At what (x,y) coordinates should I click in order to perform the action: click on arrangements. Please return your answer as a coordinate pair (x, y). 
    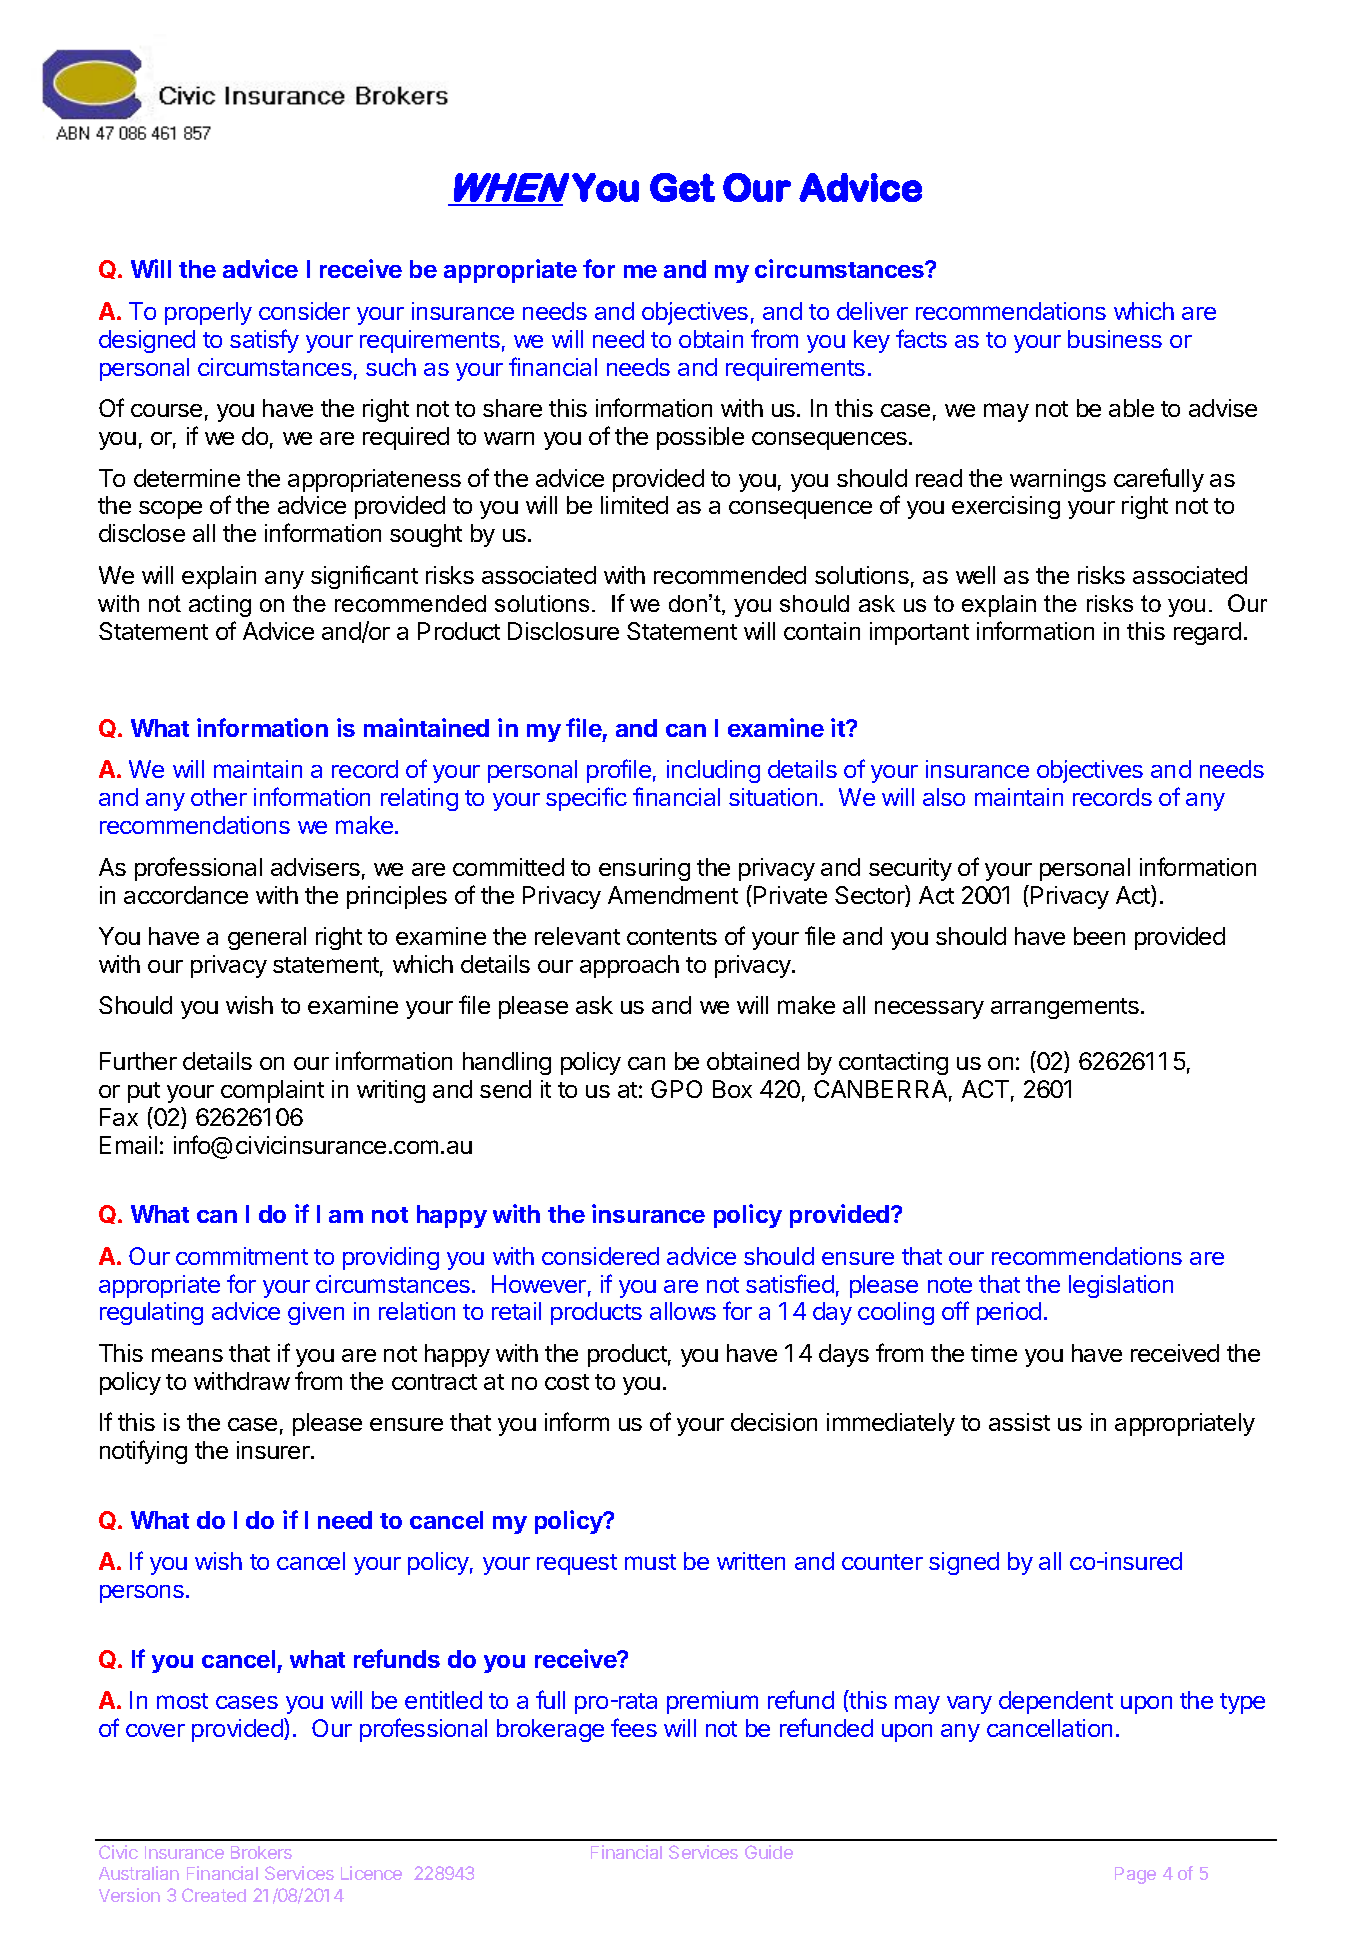
    Looking at the image, I should click on (1065, 1008).
